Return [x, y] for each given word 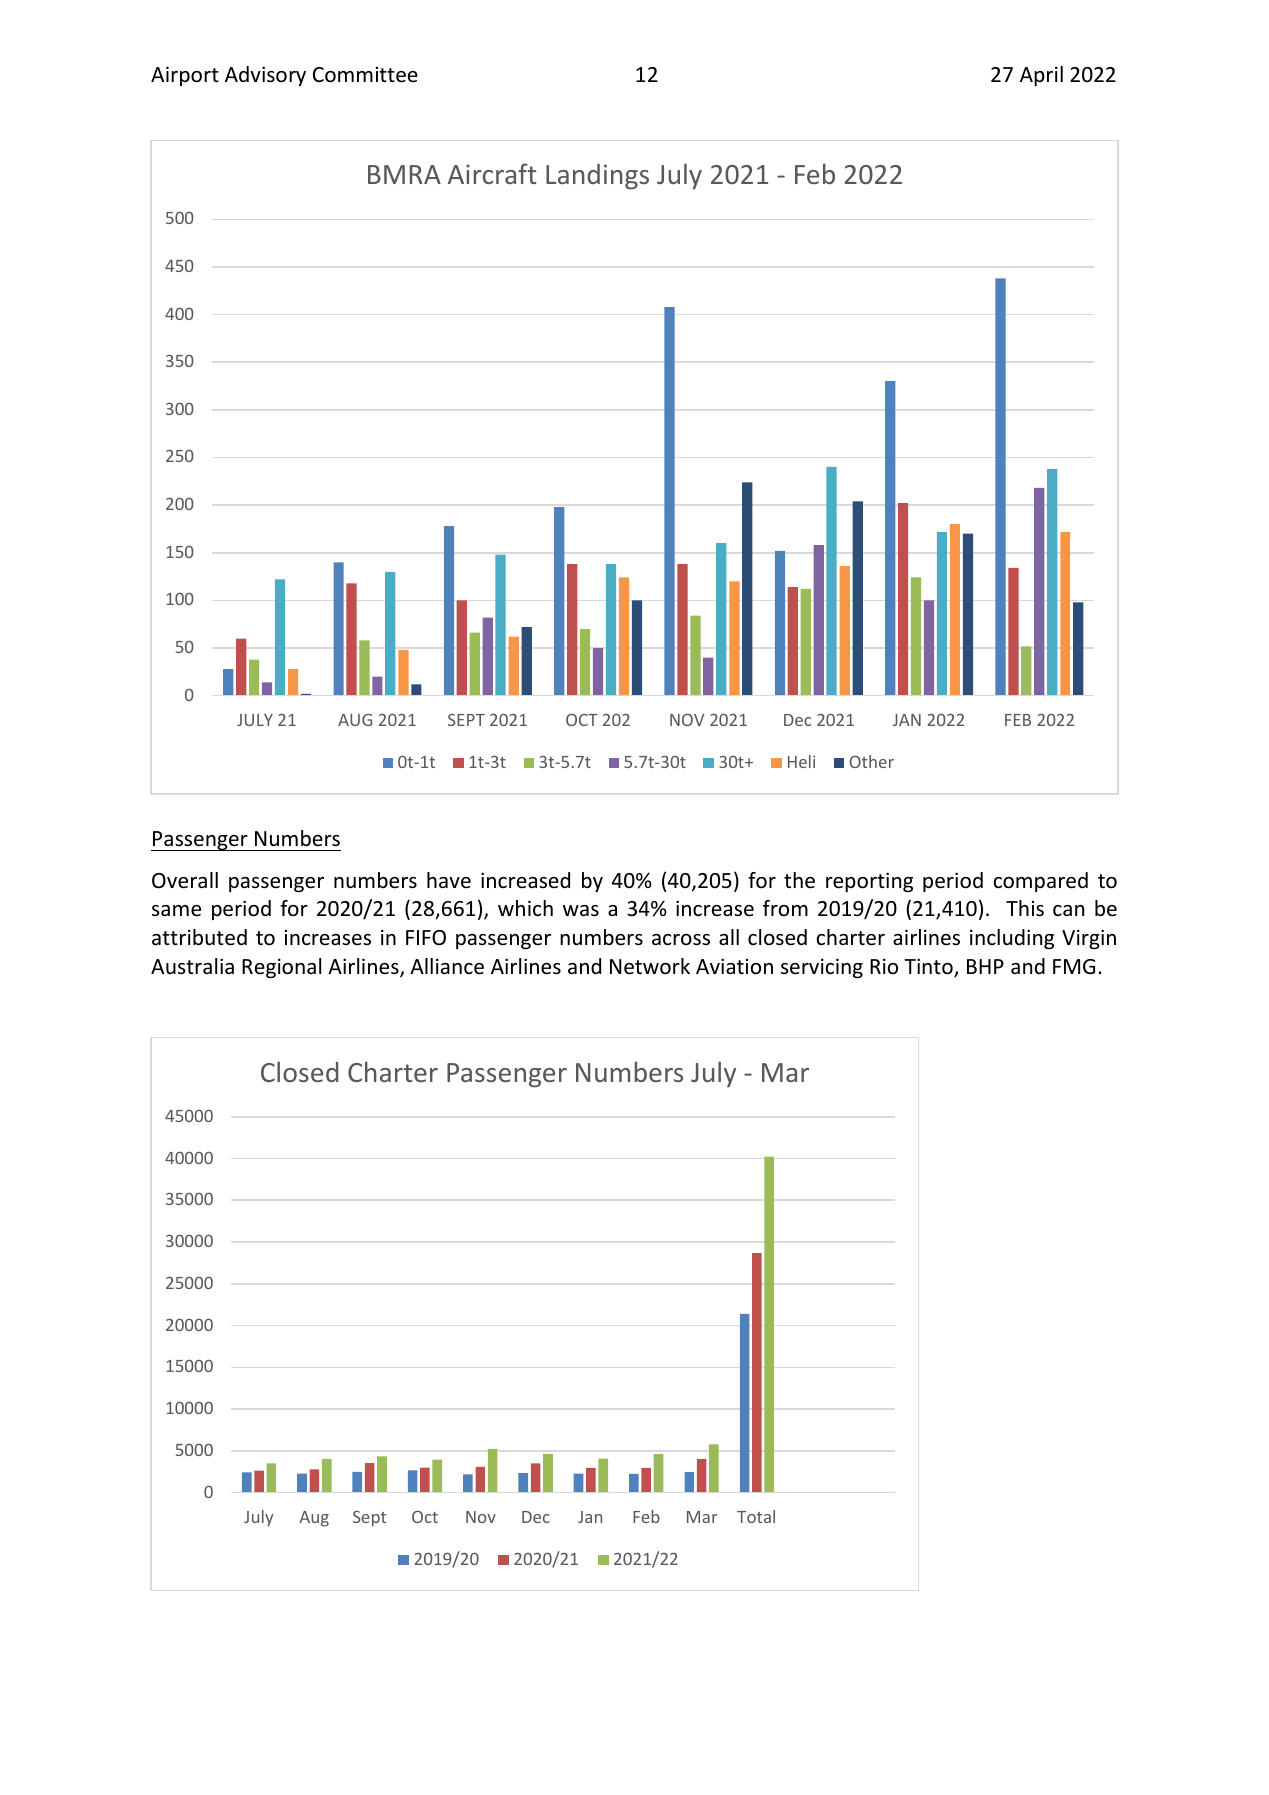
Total [756, 1516]
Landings [597, 177]
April [1041, 76]
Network [650, 966]
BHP [985, 966]
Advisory [265, 76]
